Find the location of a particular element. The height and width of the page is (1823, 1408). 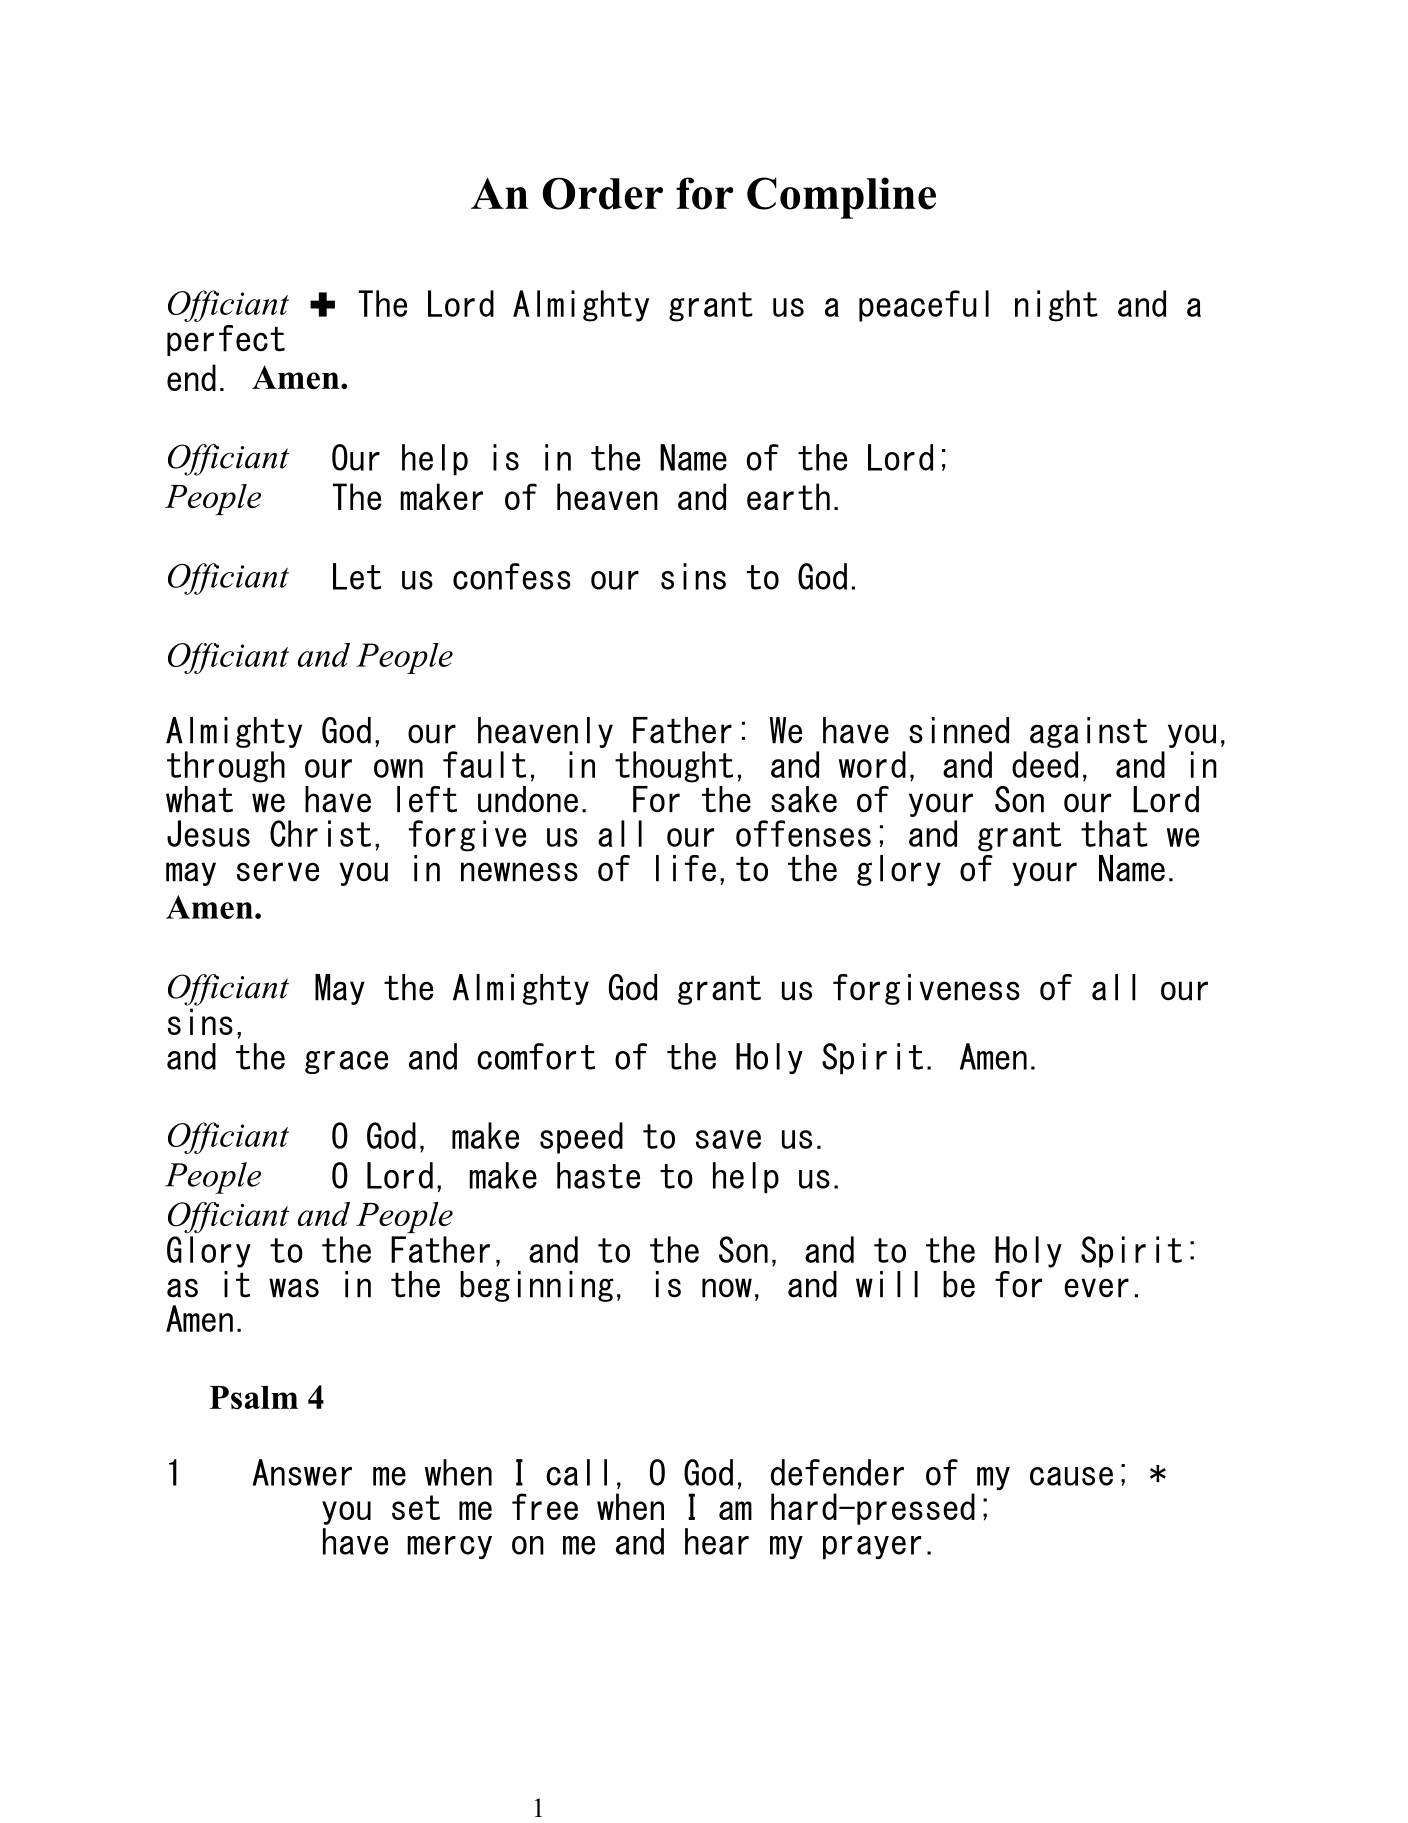

night is located at coordinates (1056, 306).
